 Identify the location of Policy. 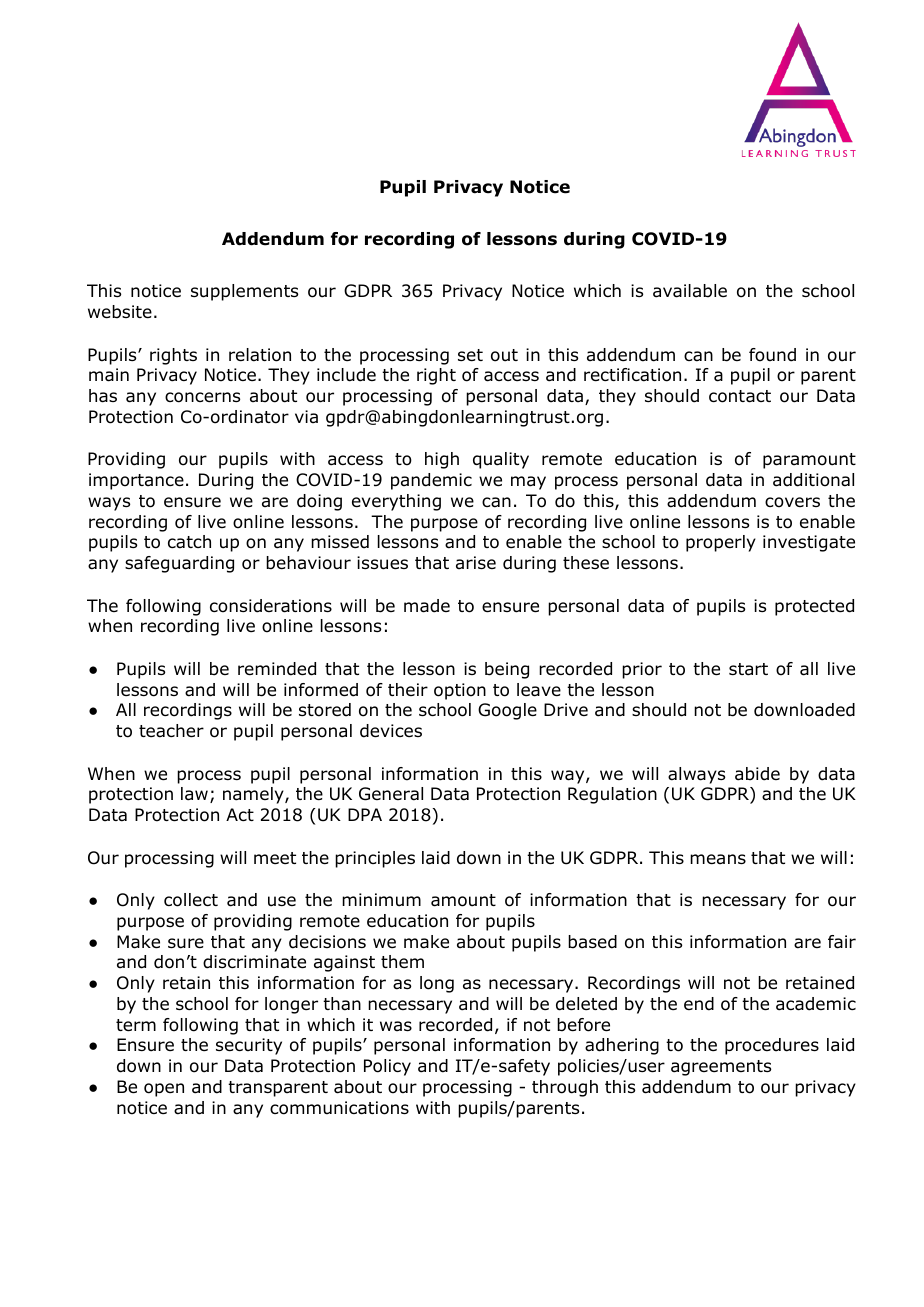
(387, 1067).
